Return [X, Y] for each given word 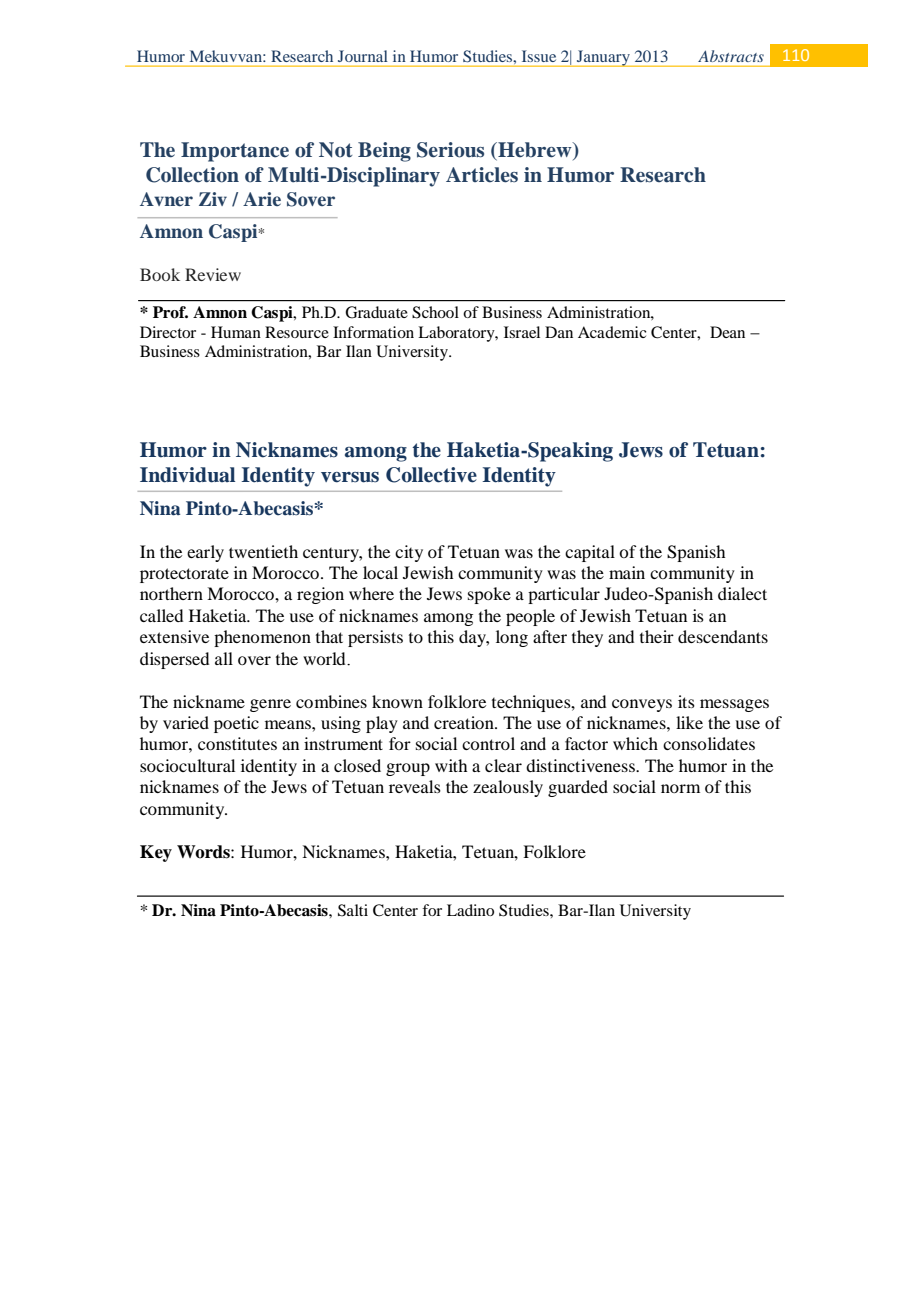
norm [680, 788]
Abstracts [731, 56]
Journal [363, 56]
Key [156, 853]
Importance [235, 152]
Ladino [470, 910]
